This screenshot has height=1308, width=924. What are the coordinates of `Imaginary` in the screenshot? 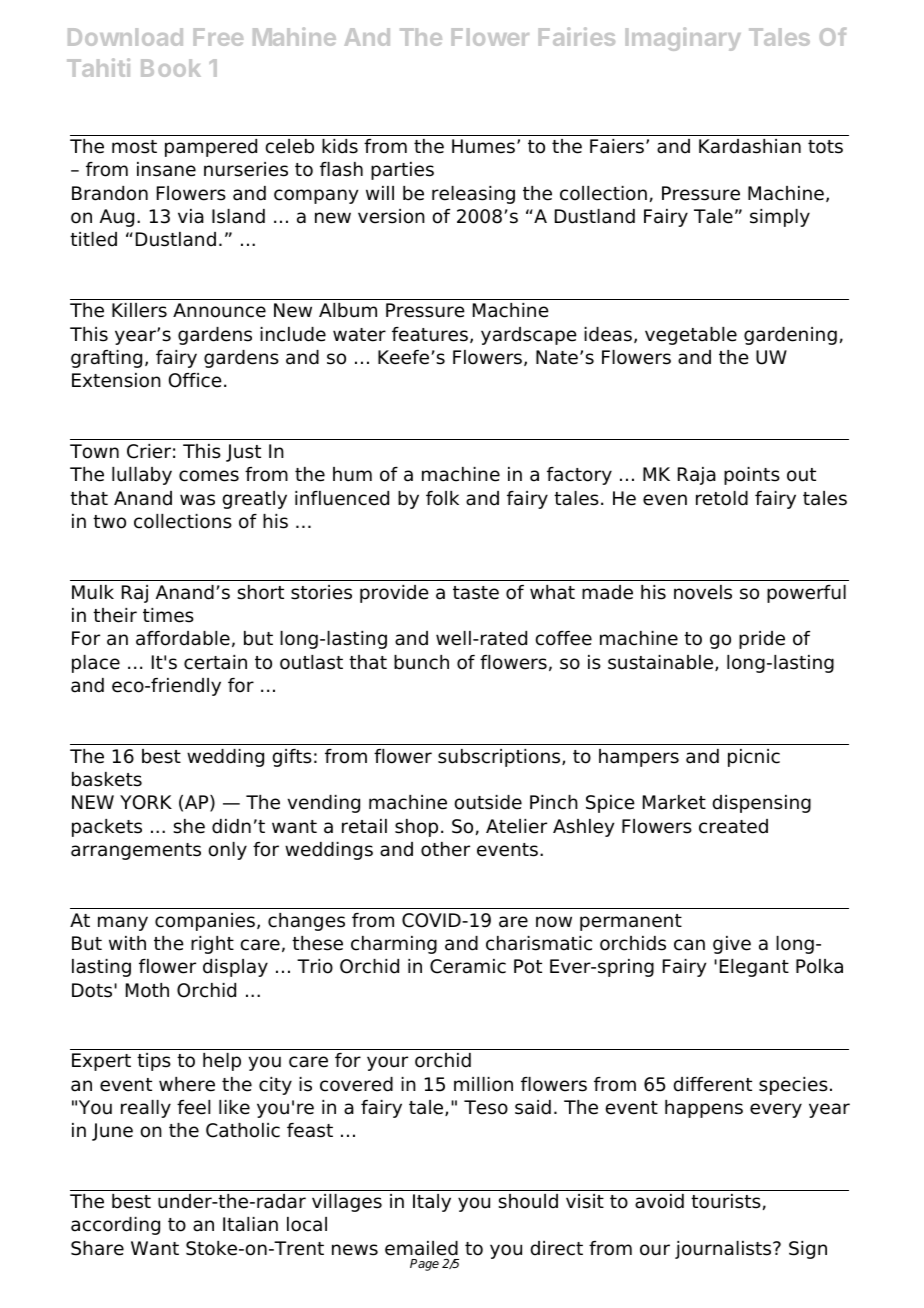 It's located at (683, 39).
